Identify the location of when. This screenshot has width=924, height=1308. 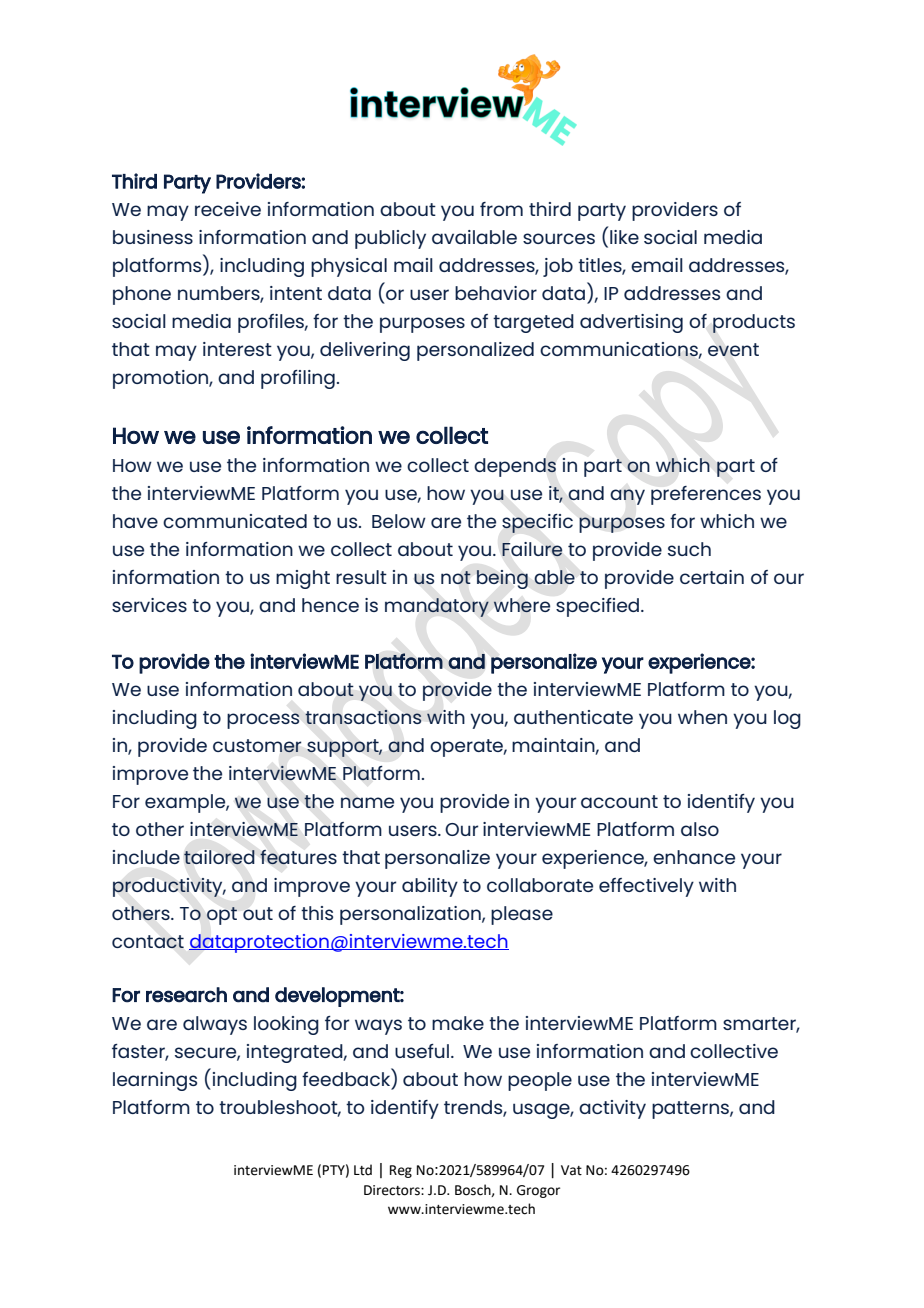
(702, 717).
